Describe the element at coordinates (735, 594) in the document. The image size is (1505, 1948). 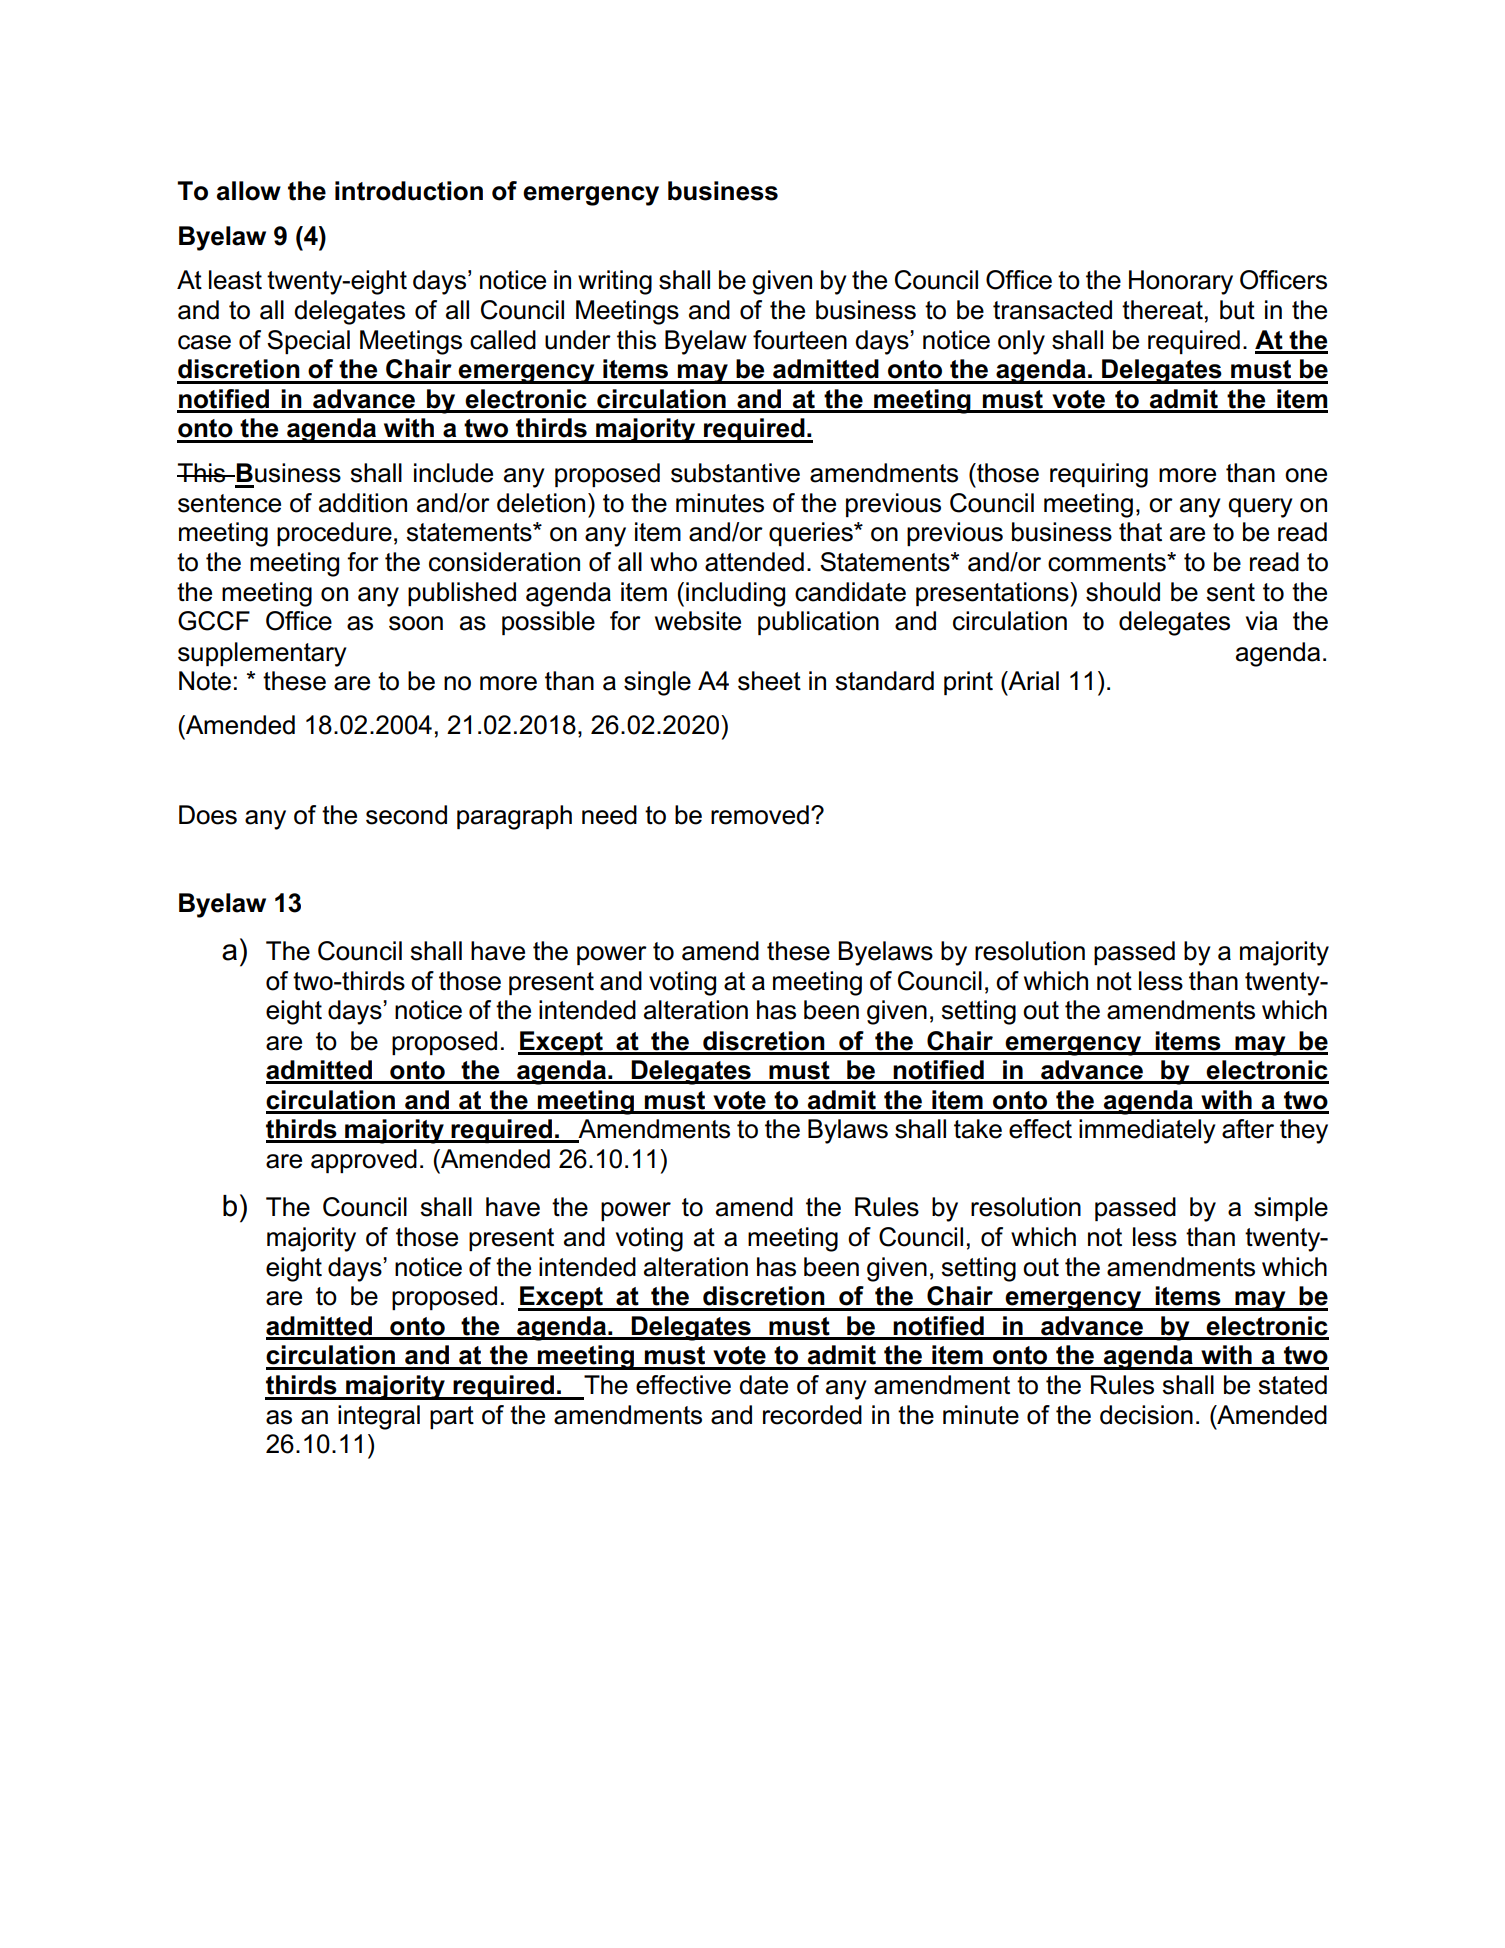
I see `including` at that location.
